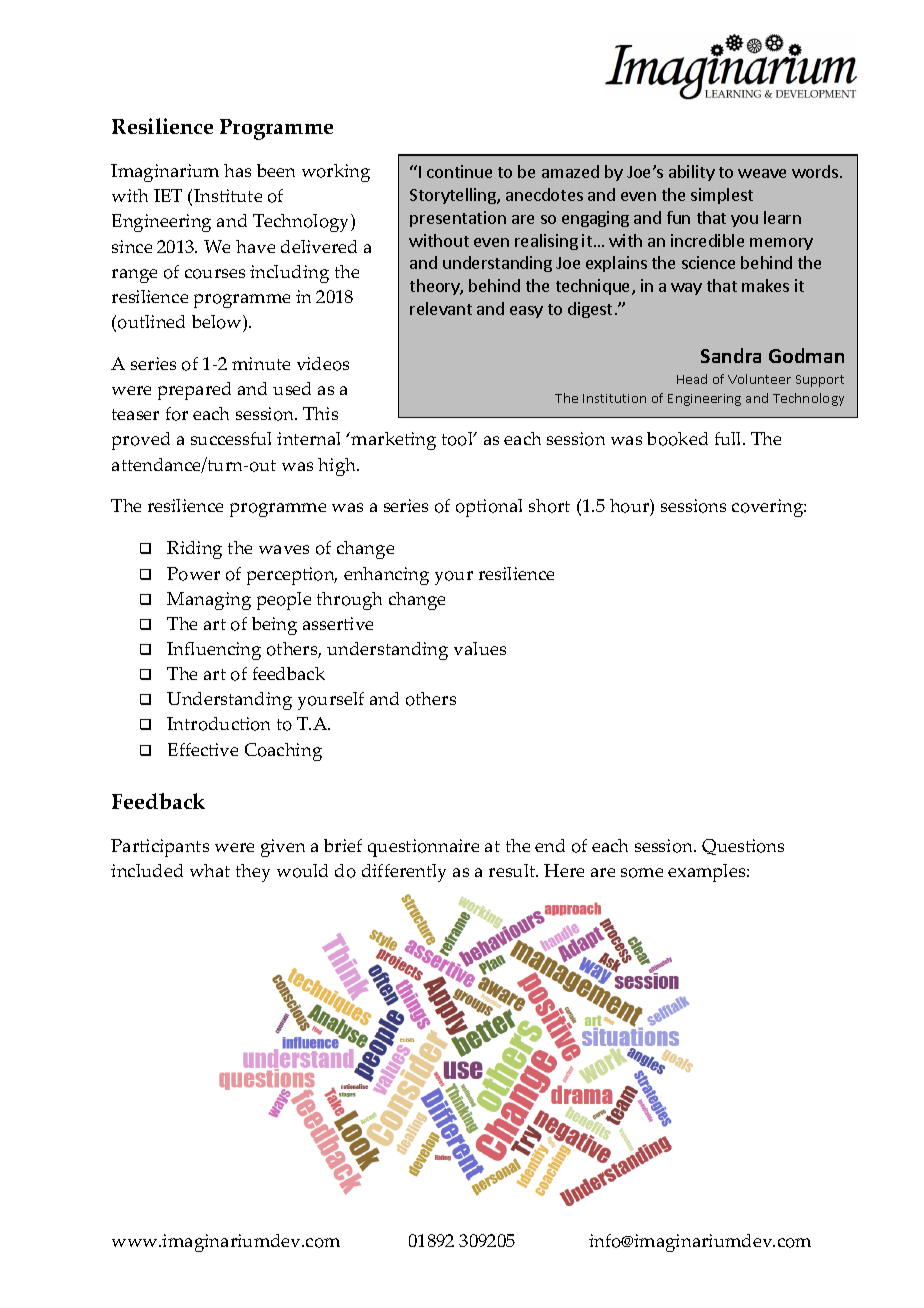 The image size is (924, 1308). I want to click on simplest, so click(722, 196).
